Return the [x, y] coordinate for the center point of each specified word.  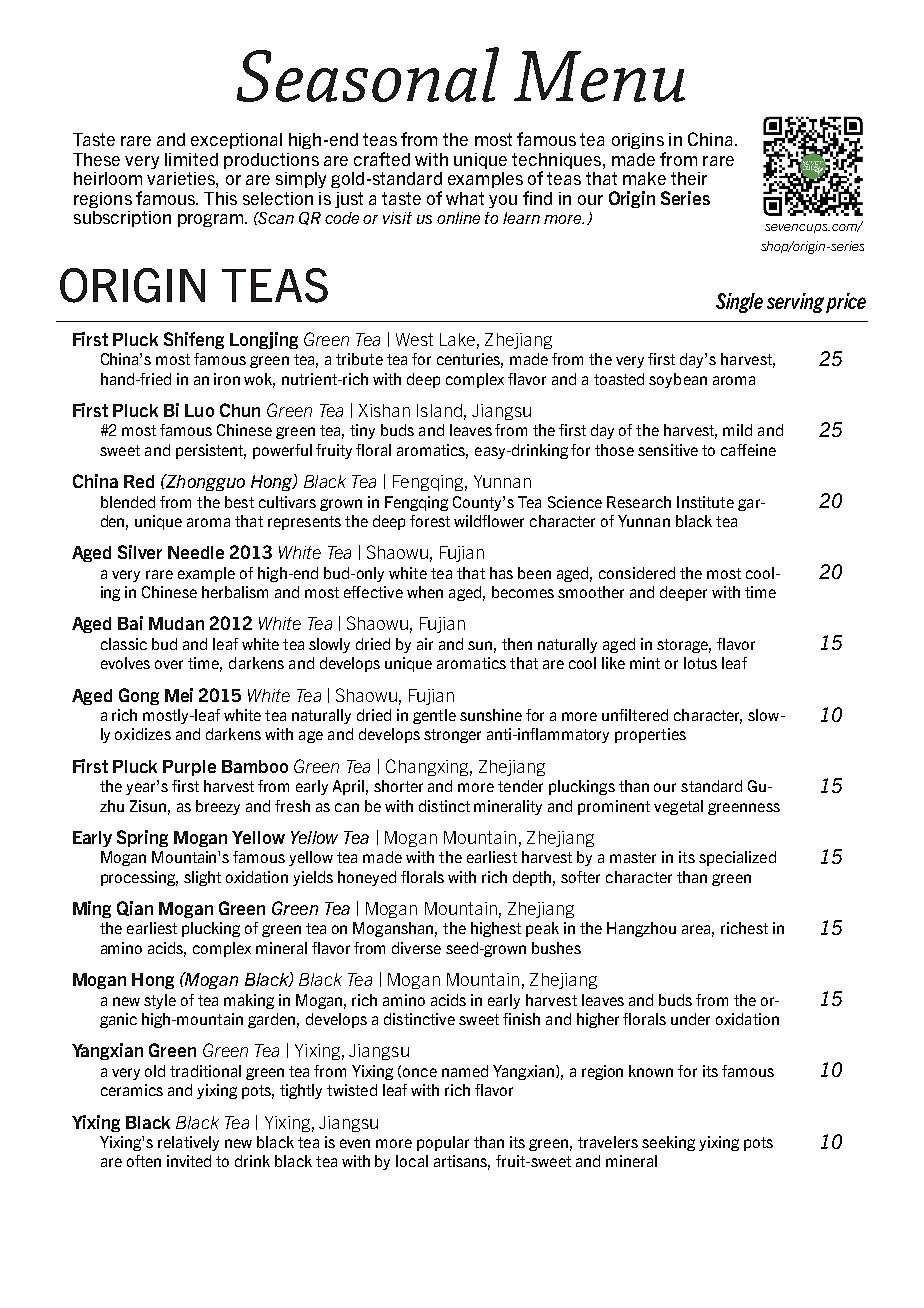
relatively [188, 1143]
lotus [700, 663]
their [689, 178]
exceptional [236, 141]
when [425, 592]
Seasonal [368, 74]
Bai [130, 623]
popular [443, 1143]
